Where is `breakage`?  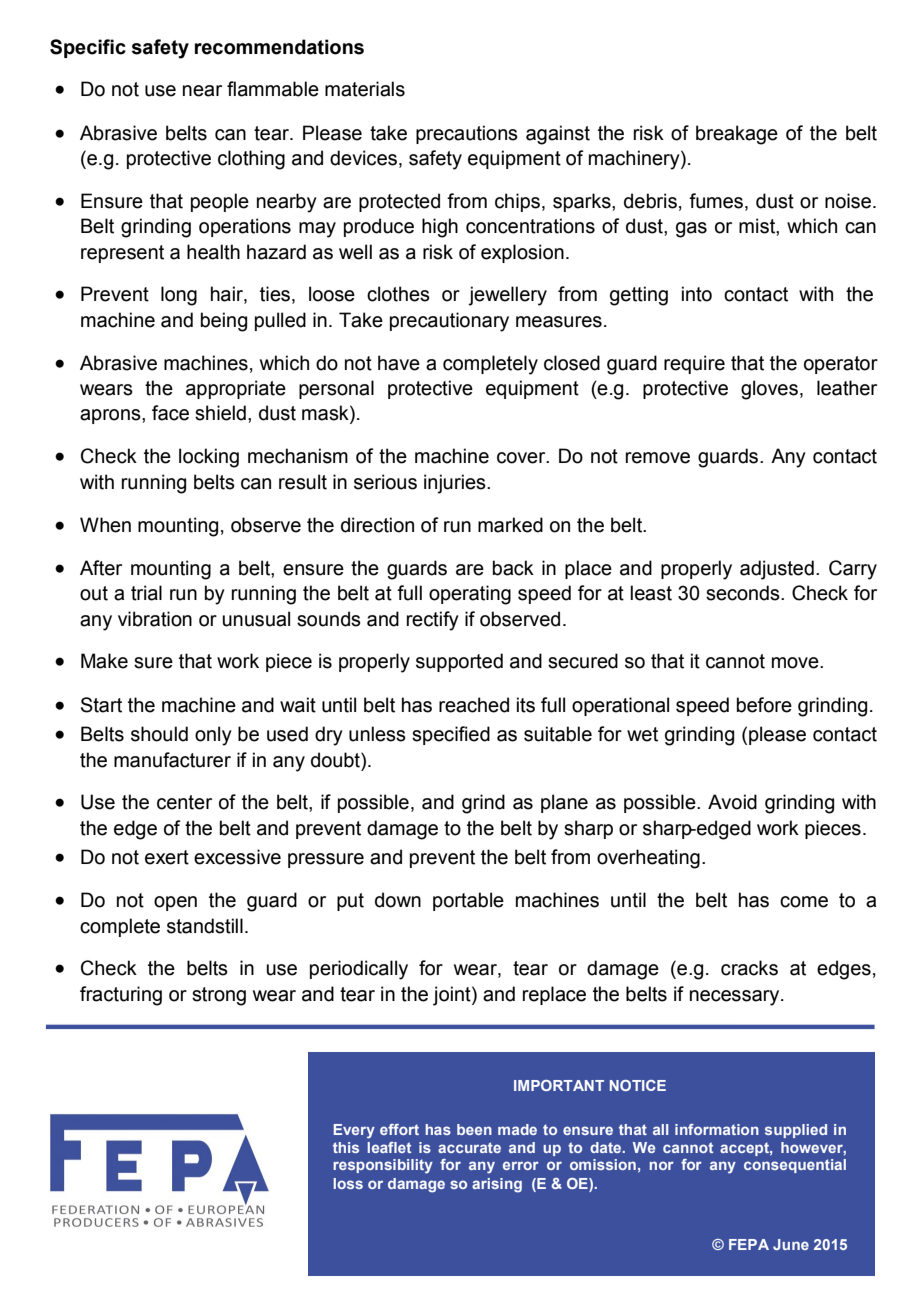 breakage is located at coordinates (737, 135).
